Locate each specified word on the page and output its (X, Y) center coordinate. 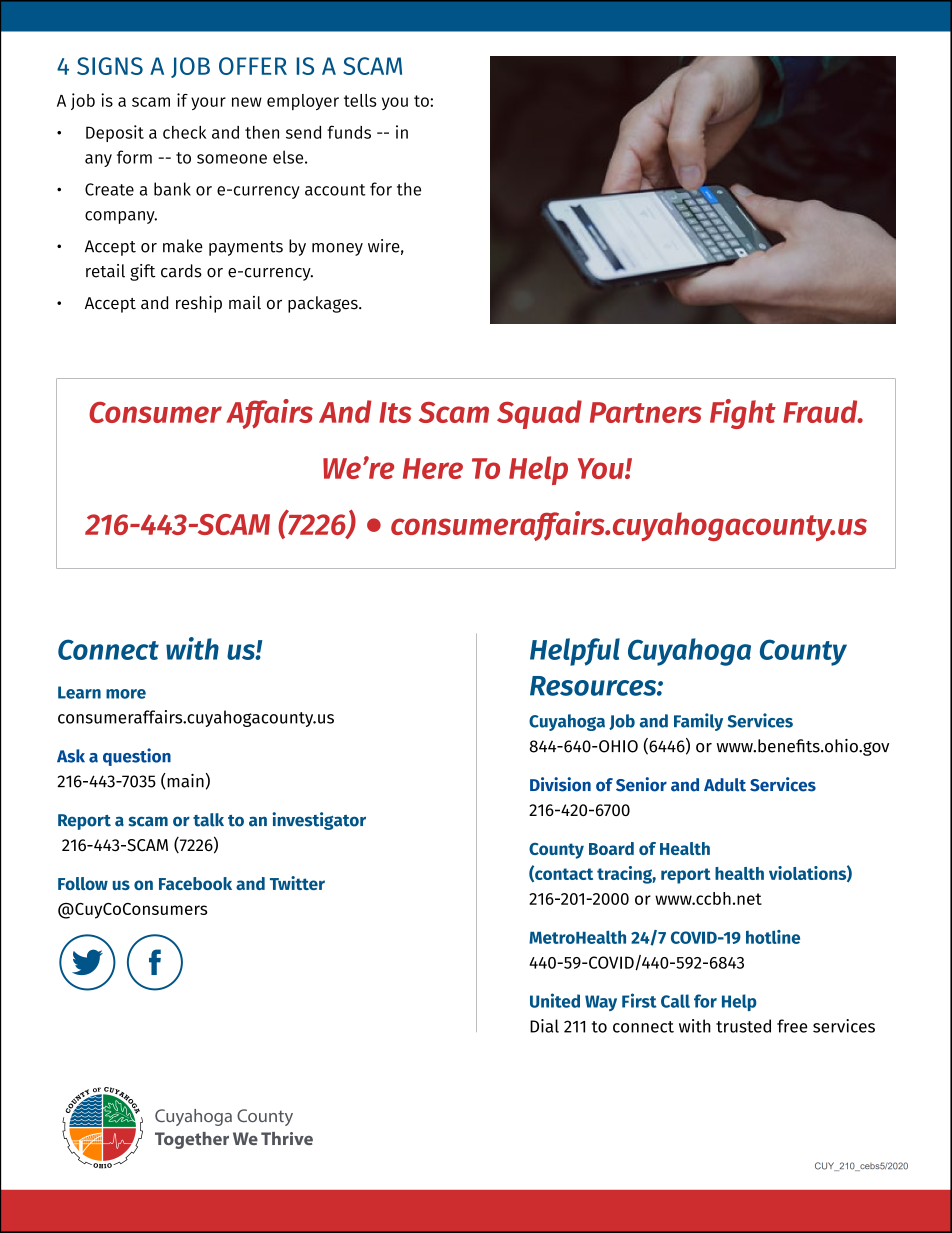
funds (349, 132)
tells (360, 100)
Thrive (287, 1138)
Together (192, 1140)
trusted (743, 1026)
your (208, 103)
